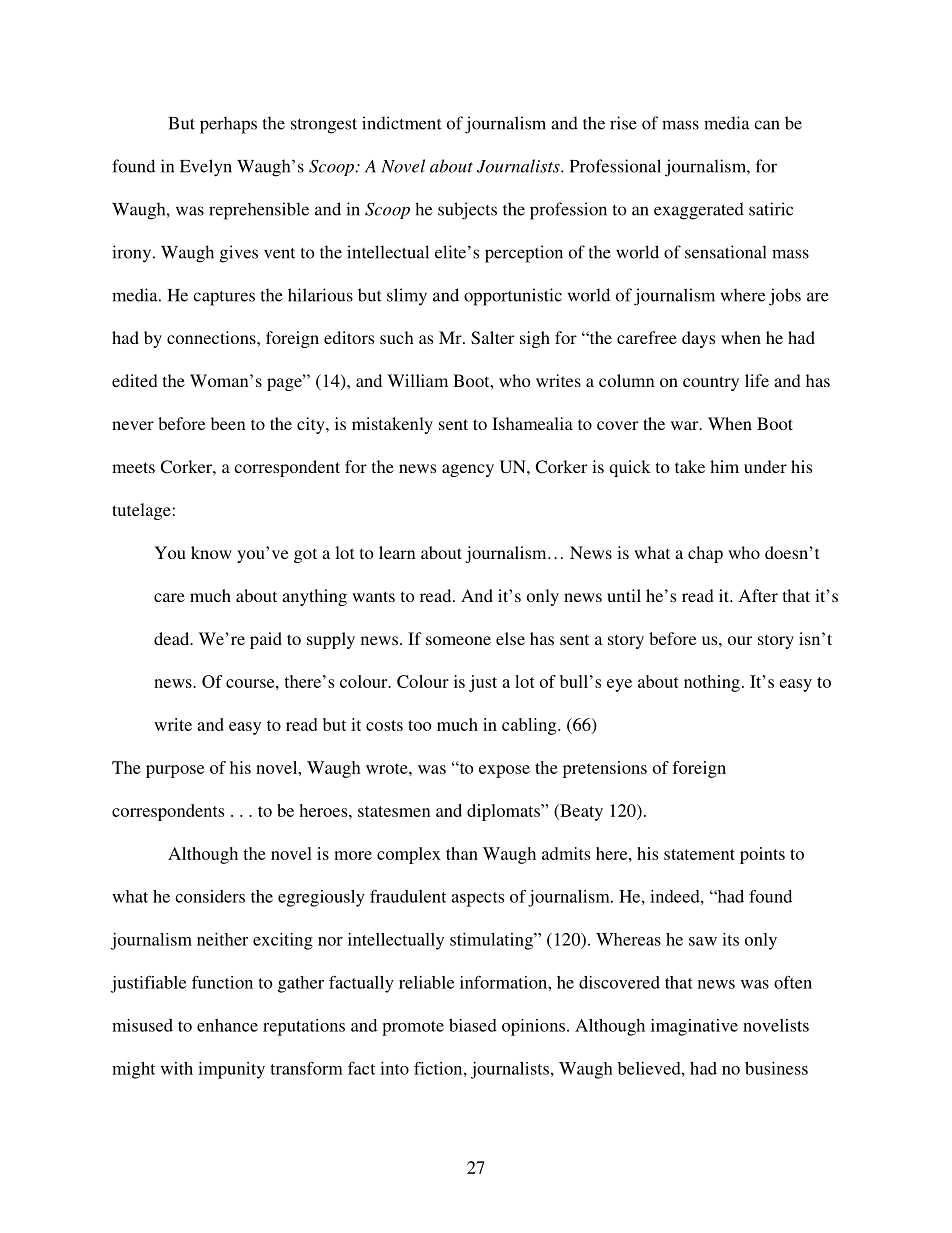 The height and width of the screenshot is (1233, 952). What do you see at coordinates (227, 1025) in the screenshot?
I see `enhance` at bounding box center [227, 1025].
